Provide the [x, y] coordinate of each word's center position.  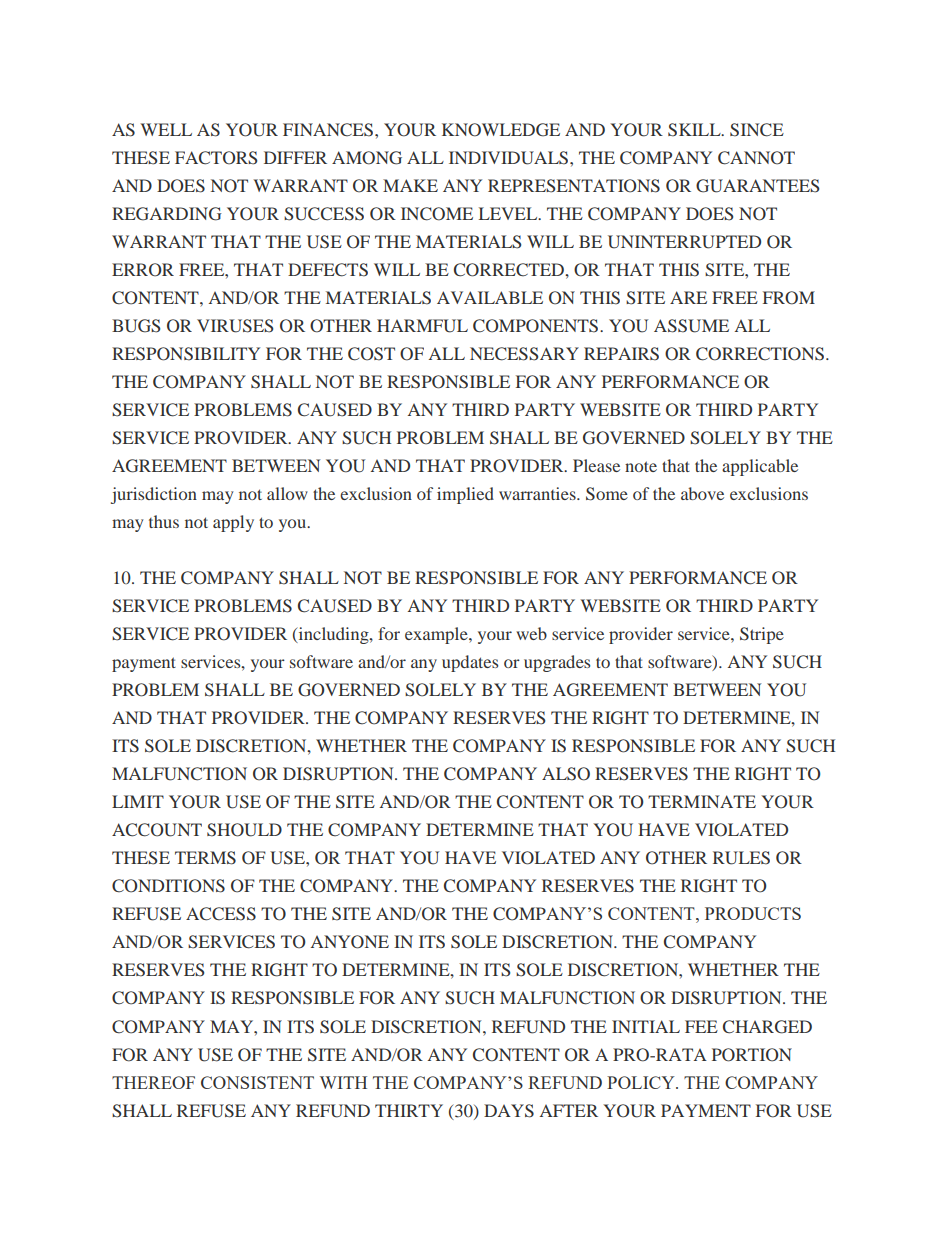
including [333, 635]
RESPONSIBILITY [186, 354]
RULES [741, 858]
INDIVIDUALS [510, 158]
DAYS [509, 1111]
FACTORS [216, 158]
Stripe [762, 635]
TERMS [205, 858]
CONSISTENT [257, 1082]
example [437, 635]
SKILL [695, 130]
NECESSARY [524, 354]
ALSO [566, 774]
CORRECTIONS [760, 354]
